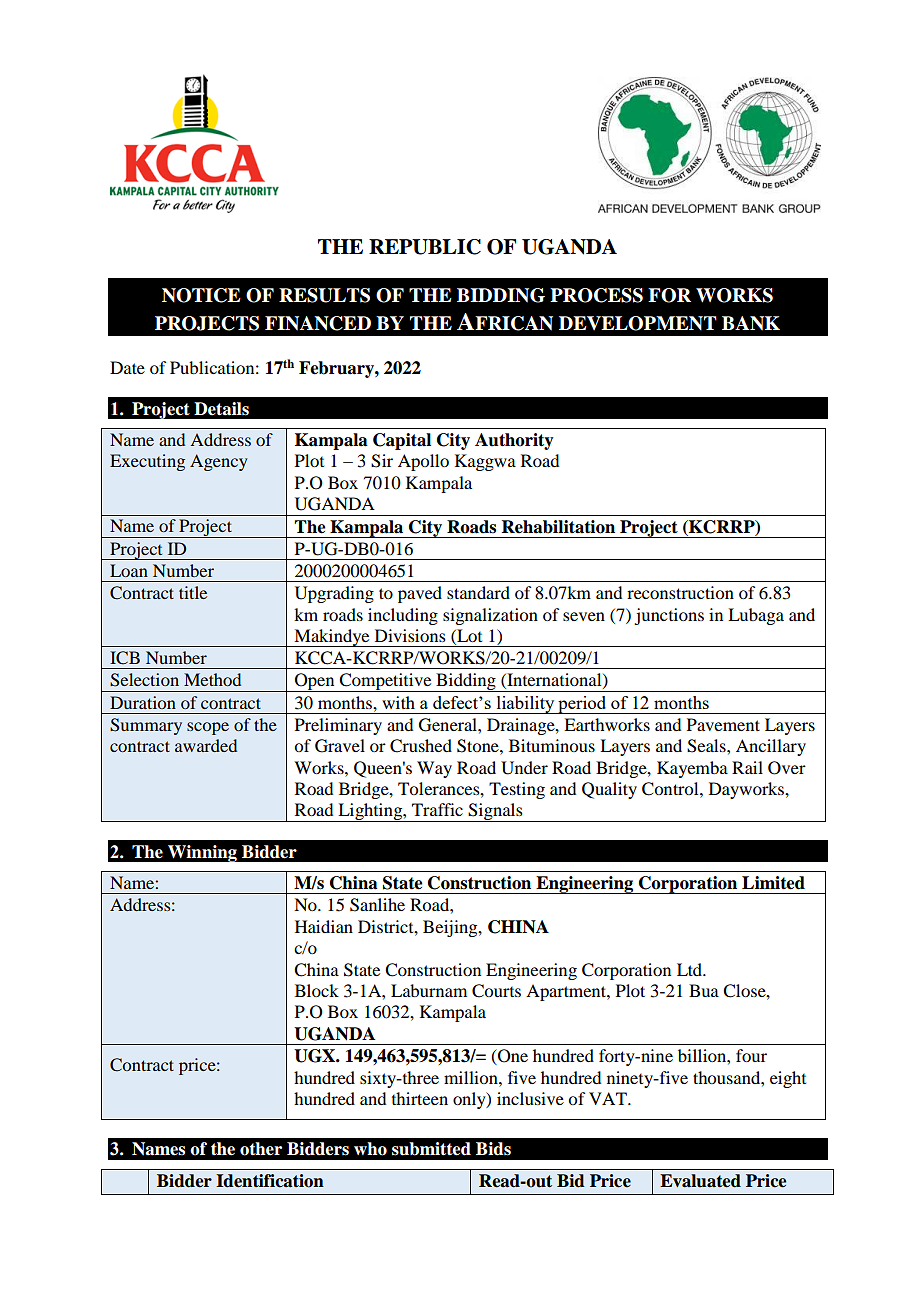 This page has height=1308, width=924. What do you see at coordinates (425, 247) in the page?
I see `REPUBLIC` at bounding box center [425, 247].
